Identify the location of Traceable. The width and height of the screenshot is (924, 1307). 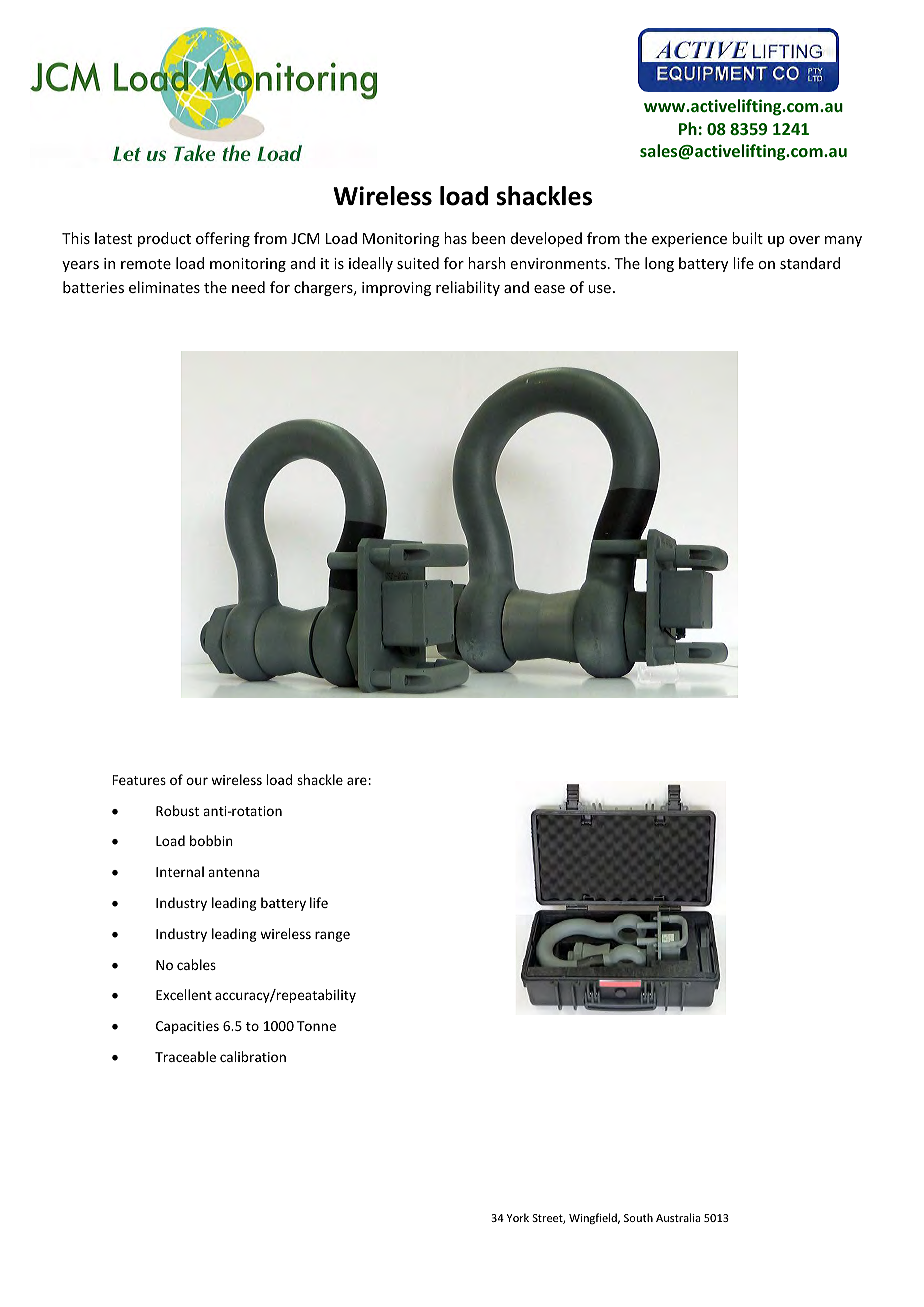
(185, 1056).
